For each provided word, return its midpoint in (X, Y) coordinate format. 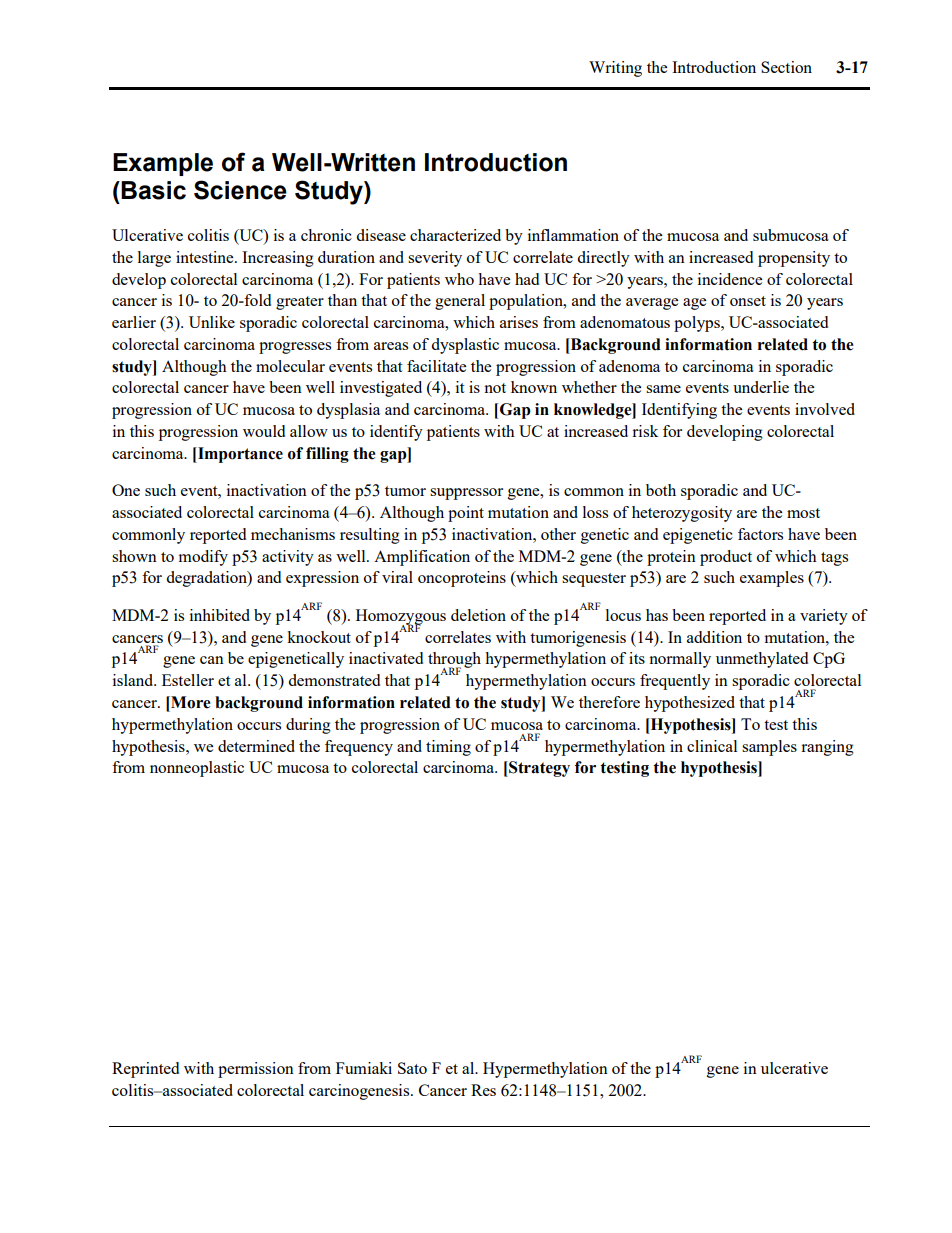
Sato (412, 1068)
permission (256, 1070)
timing (448, 748)
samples (769, 748)
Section (786, 67)
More (190, 702)
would (264, 431)
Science (240, 190)
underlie (761, 387)
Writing (615, 69)
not (495, 388)
